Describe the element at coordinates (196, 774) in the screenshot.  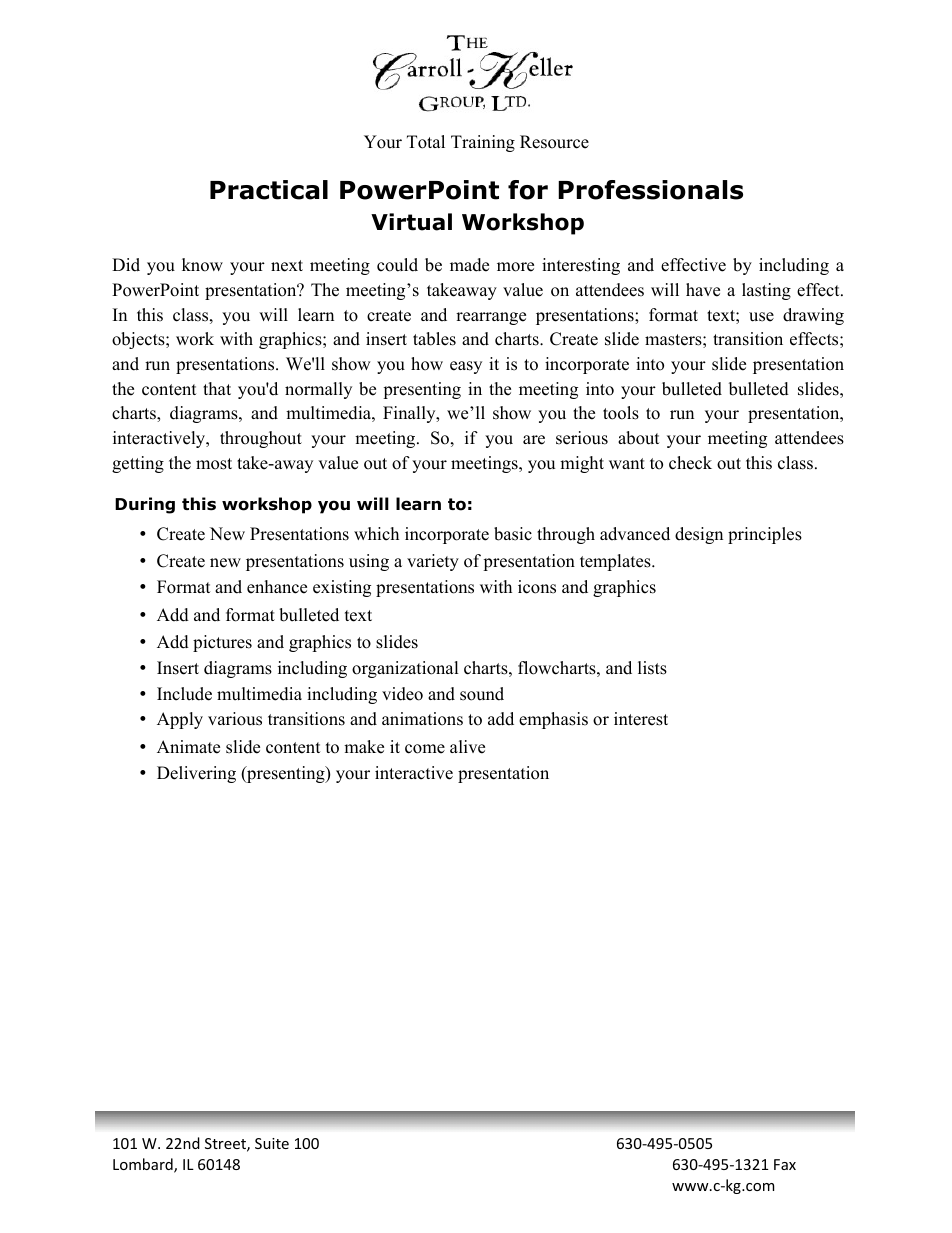
I see `Delivering` at that location.
